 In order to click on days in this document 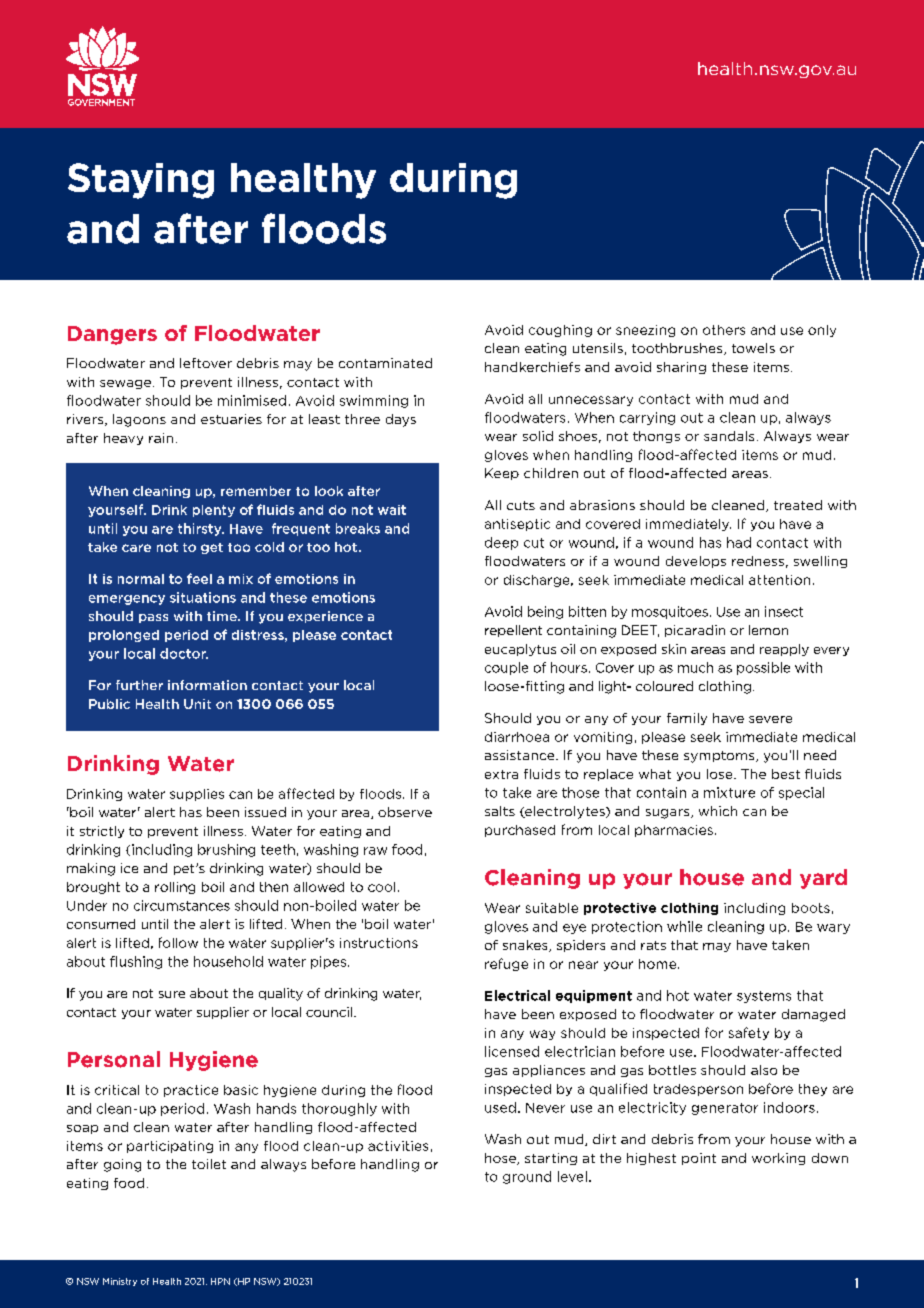, I will do `click(401, 420)`.
